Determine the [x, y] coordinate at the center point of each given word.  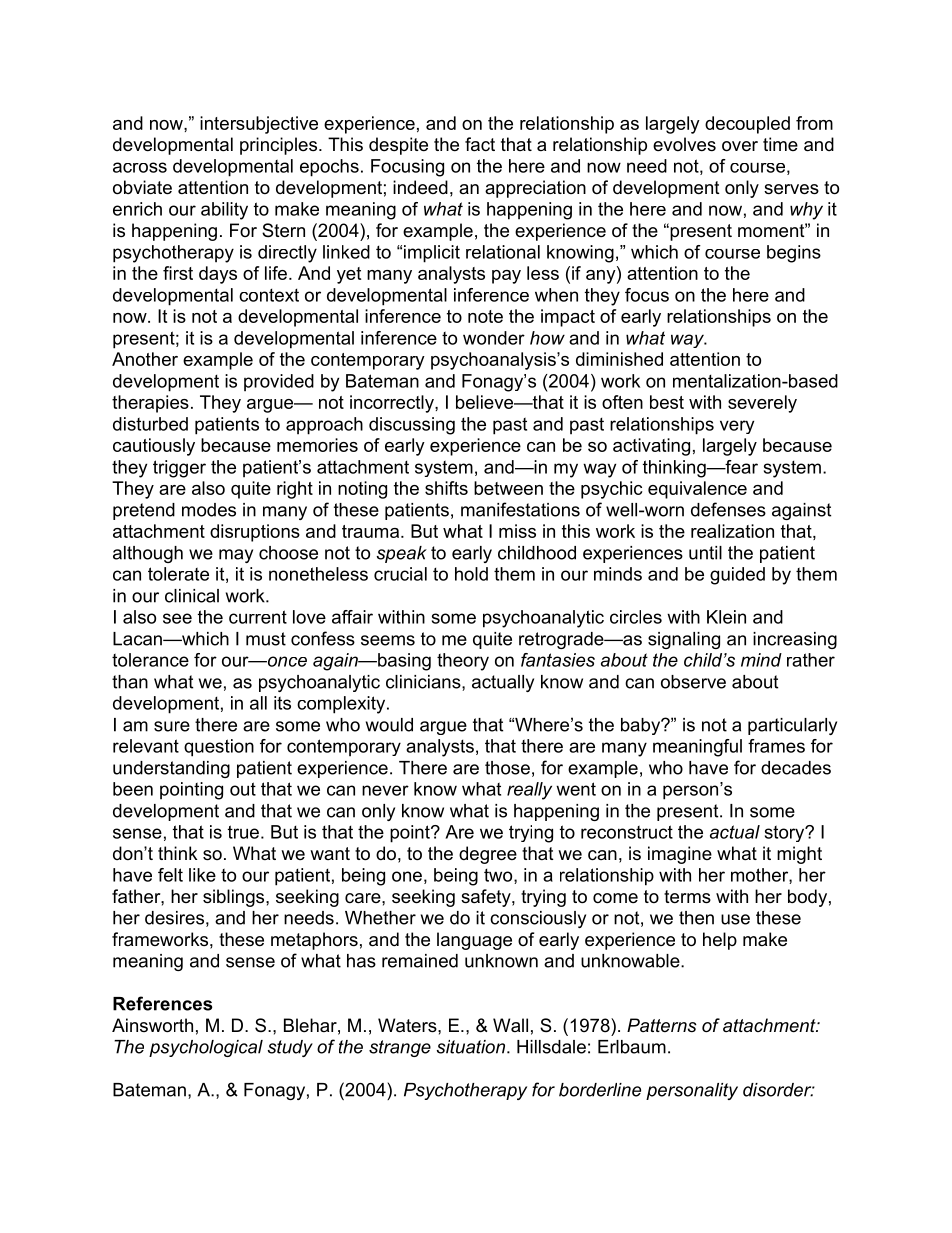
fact [480, 144]
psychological [206, 1048]
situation [472, 1047]
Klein [726, 617]
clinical [192, 596]
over [740, 146]
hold [471, 574]
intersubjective [259, 125]
